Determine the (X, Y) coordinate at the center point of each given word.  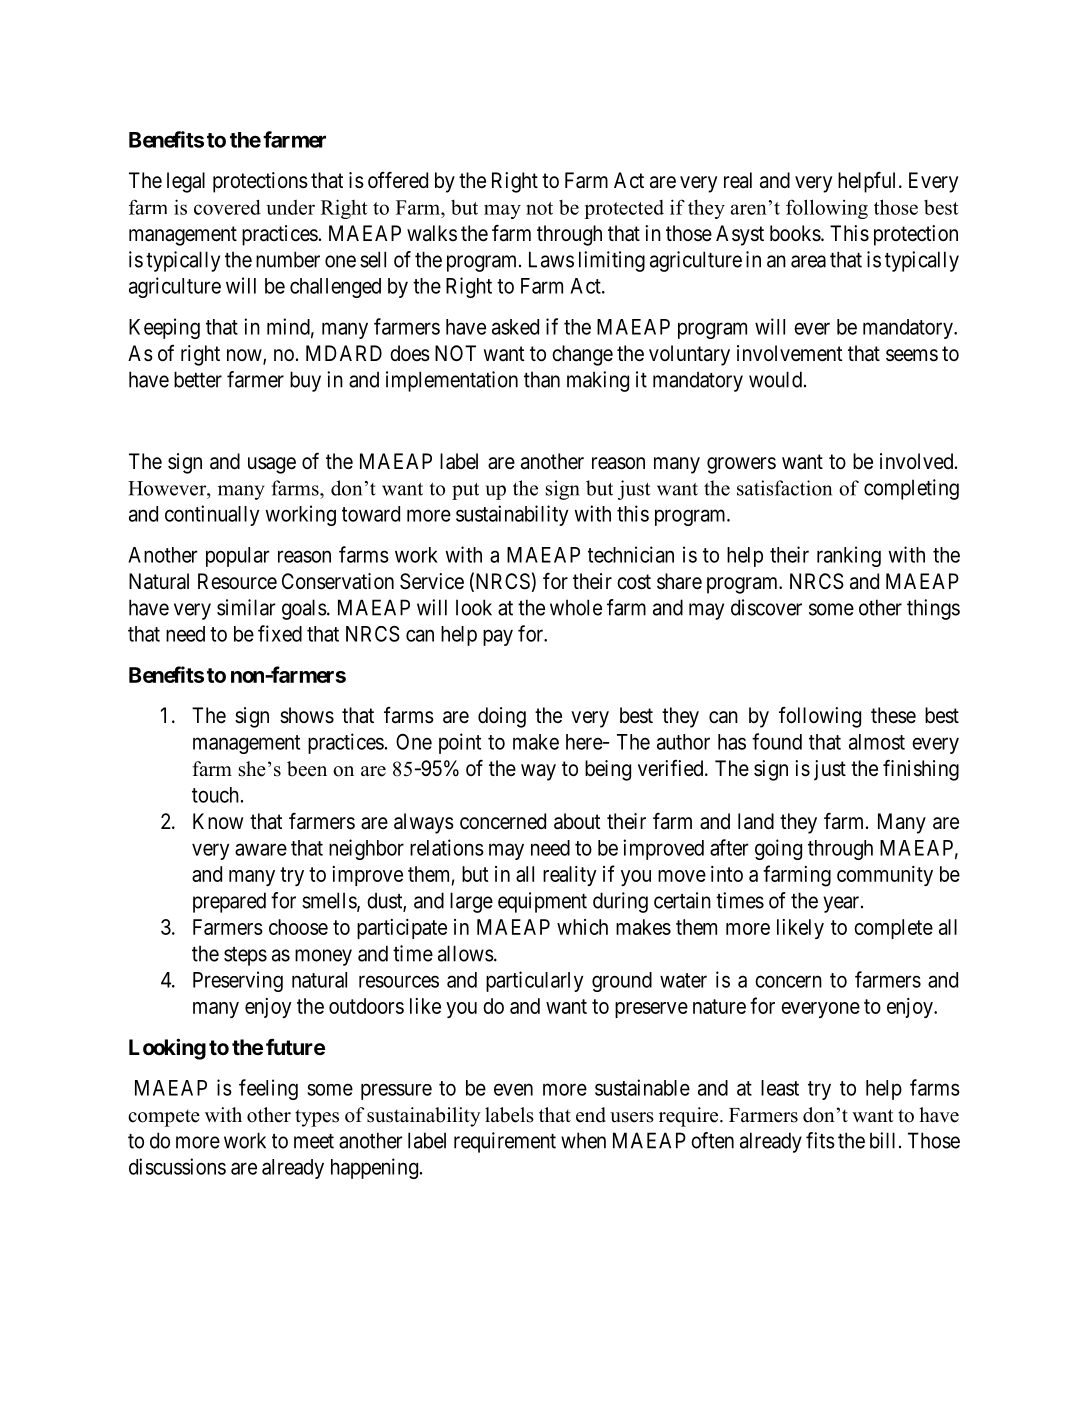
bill (882, 1140)
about (577, 821)
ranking (849, 556)
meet (314, 1141)
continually (212, 515)
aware (261, 849)
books (795, 233)
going (778, 849)
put (465, 491)
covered (227, 207)
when (583, 1140)
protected (624, 209)
